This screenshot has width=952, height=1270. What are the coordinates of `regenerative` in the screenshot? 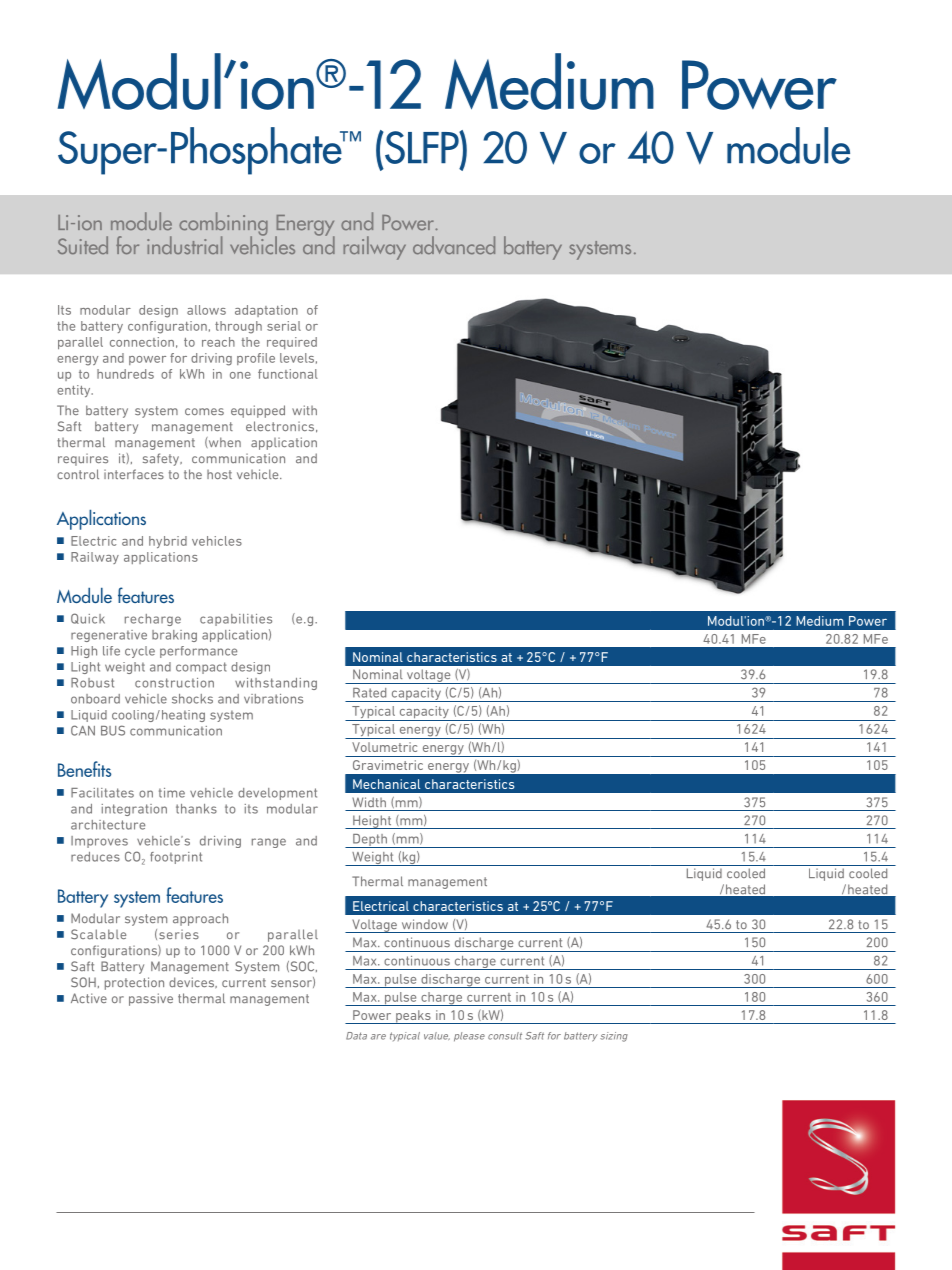 It's located at (109, 636).
